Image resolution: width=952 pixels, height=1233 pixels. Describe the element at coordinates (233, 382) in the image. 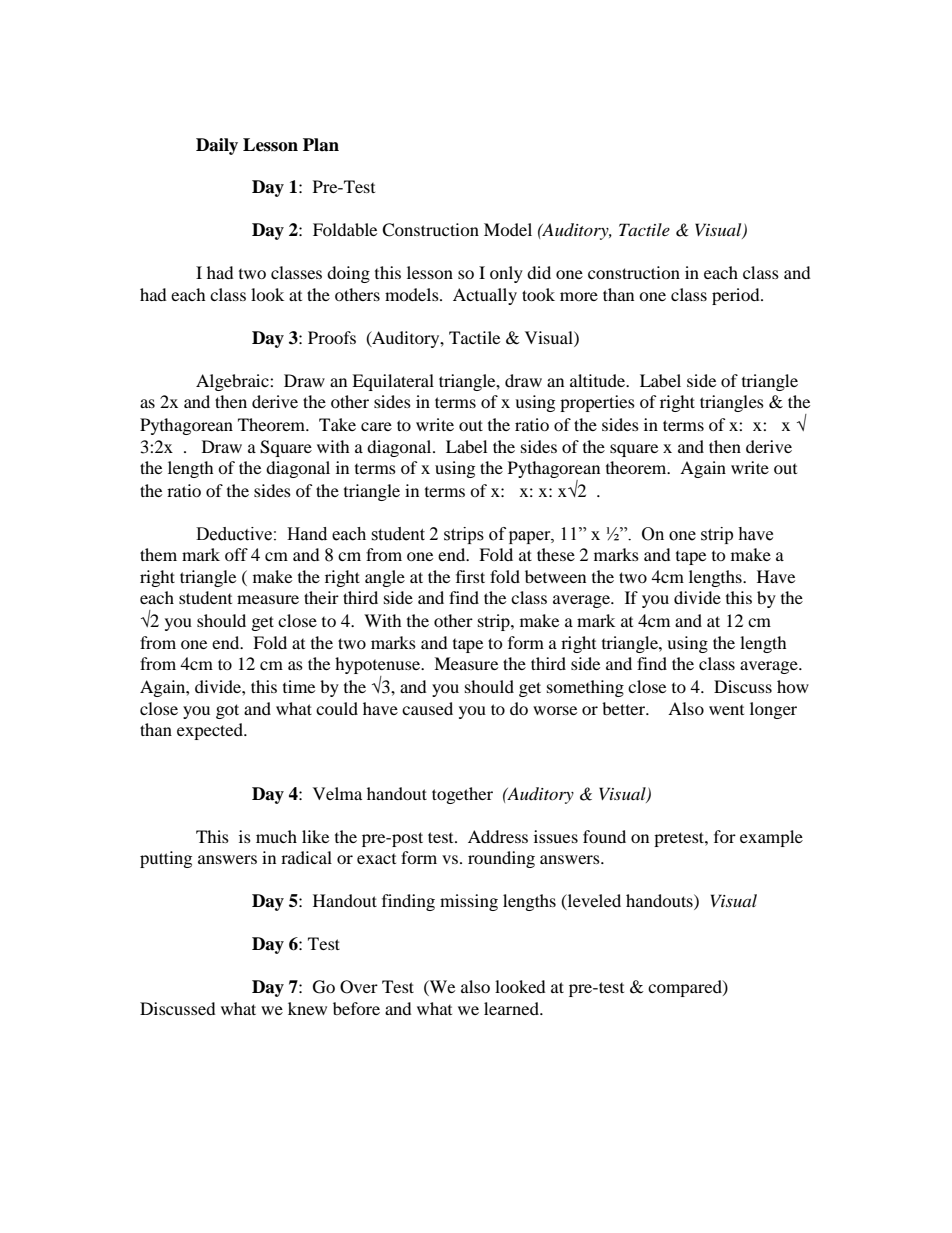

I see `Algebraic` at that location.
